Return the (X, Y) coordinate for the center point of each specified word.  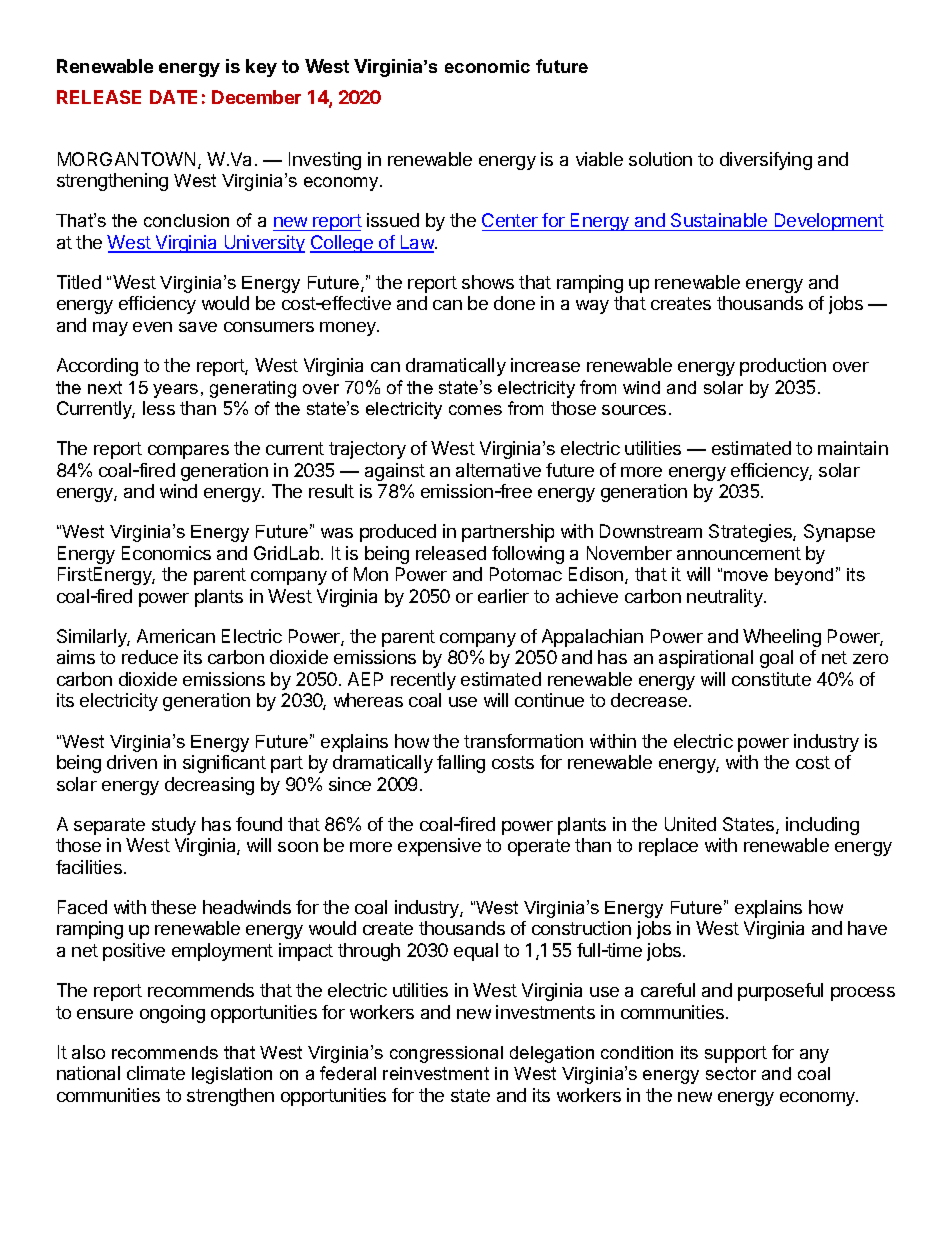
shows (488, 282)
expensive (439, 847)
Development (828, 222)
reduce (150, 657)
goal (776, 659)
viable (599, 159)
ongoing (172, 1014)
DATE (173, 97)
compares (188, 452)
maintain (853, 448)
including (822, 826)
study (174, 826)
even (152, 327)
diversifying (766, 161)
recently (423, 681)
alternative (498, 470)
